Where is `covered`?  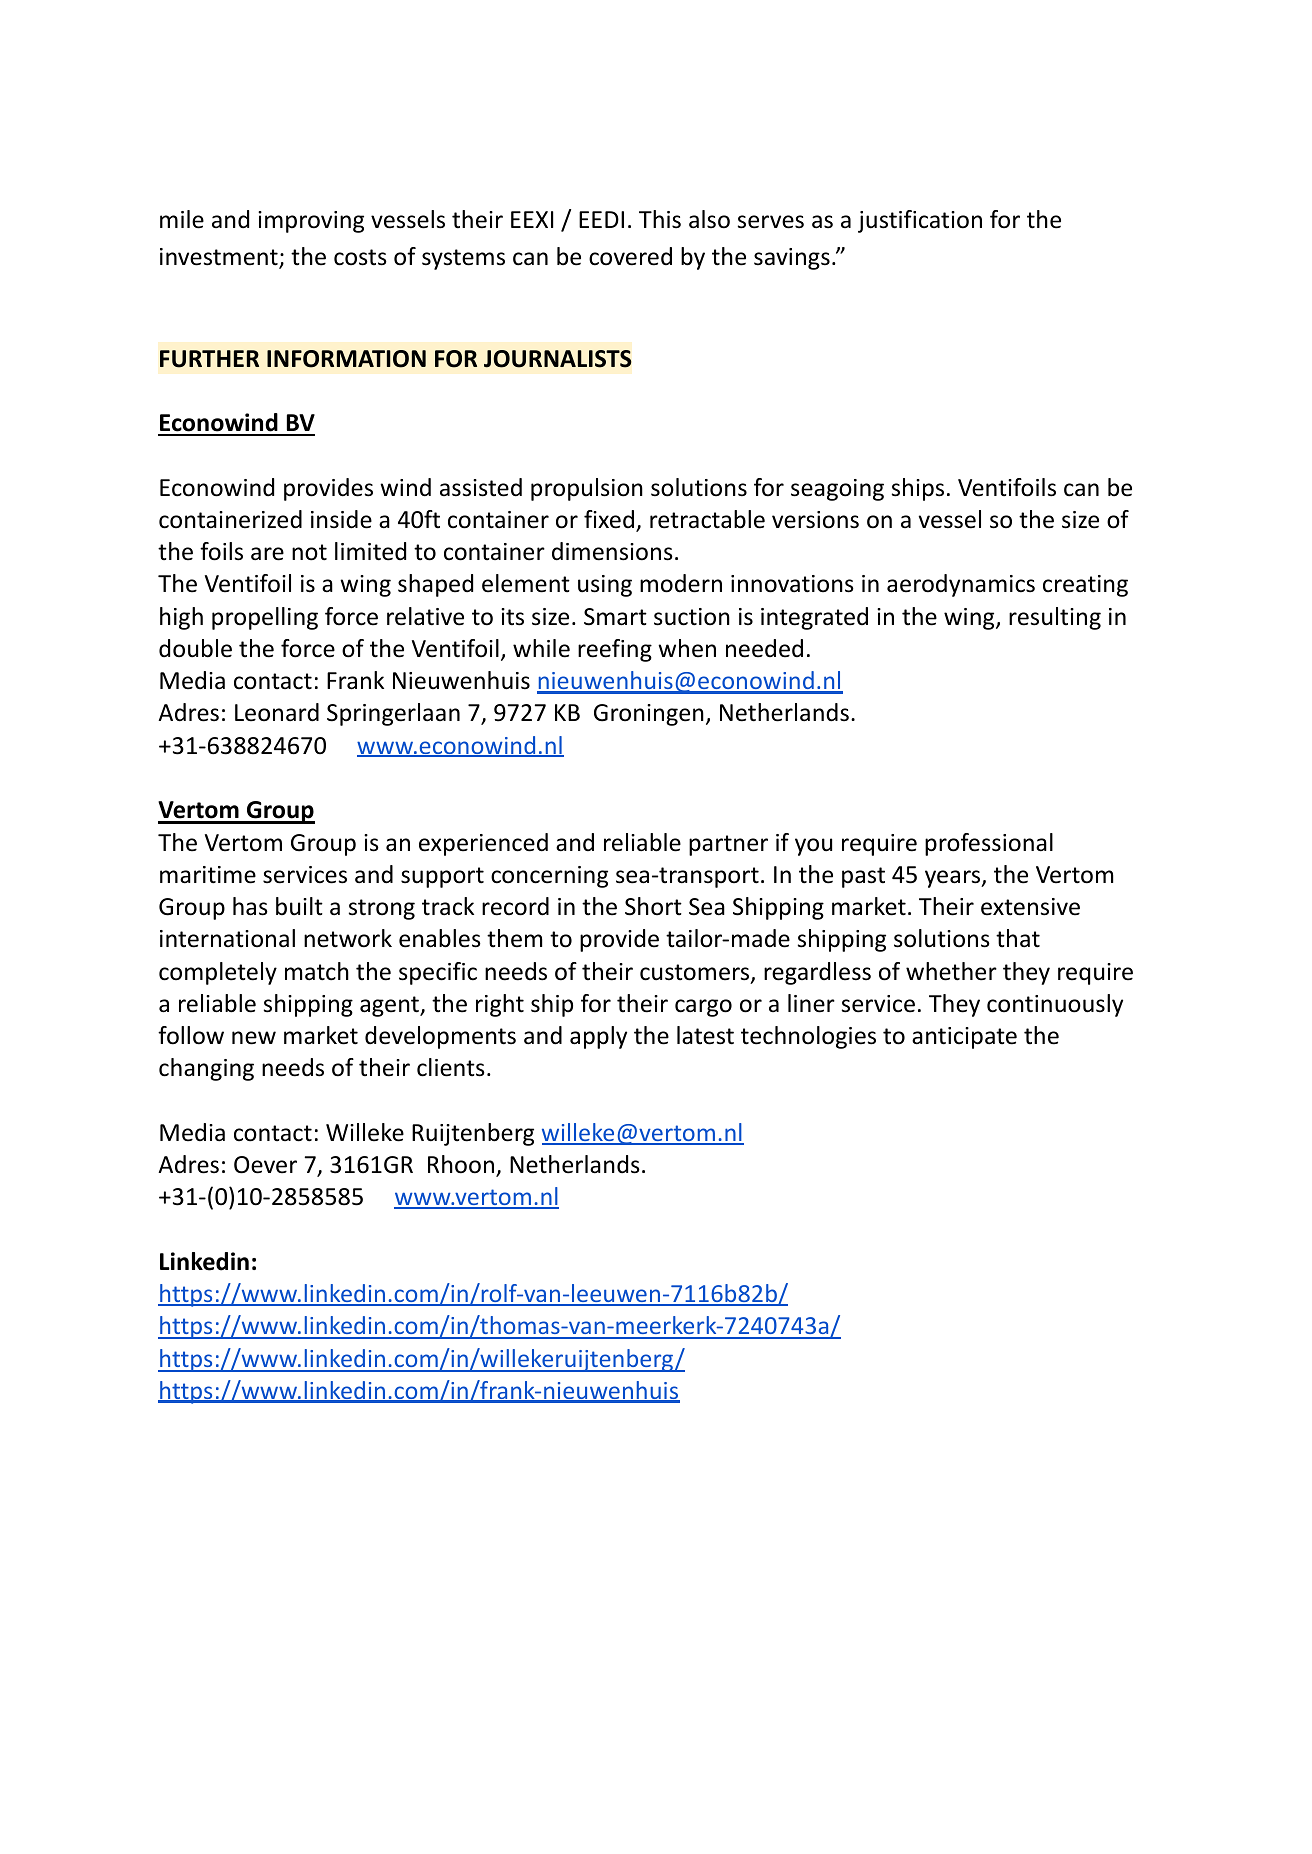 covered is located at coordinates (630, 256).
